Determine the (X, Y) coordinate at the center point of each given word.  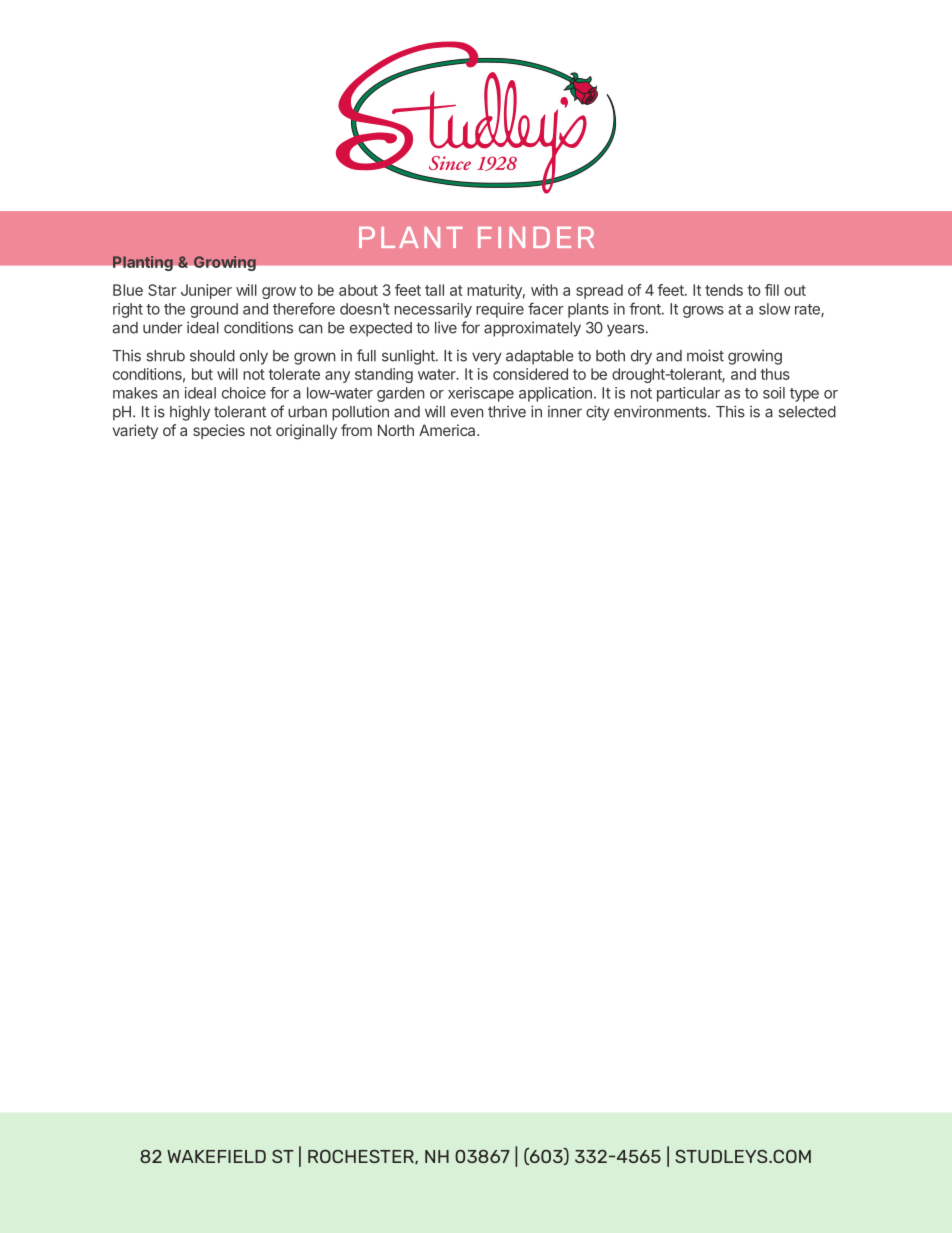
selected (807, 412)
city (598, 413)
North (396, 430)
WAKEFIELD (216, 1156)
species (219, 431)
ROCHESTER (362, 1157)
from (356, 430)
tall (434, 290)
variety (135, 431)
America (448, 430)
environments (661, 411)
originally (306, 432)
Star (162, 290)
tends (724, 290)
